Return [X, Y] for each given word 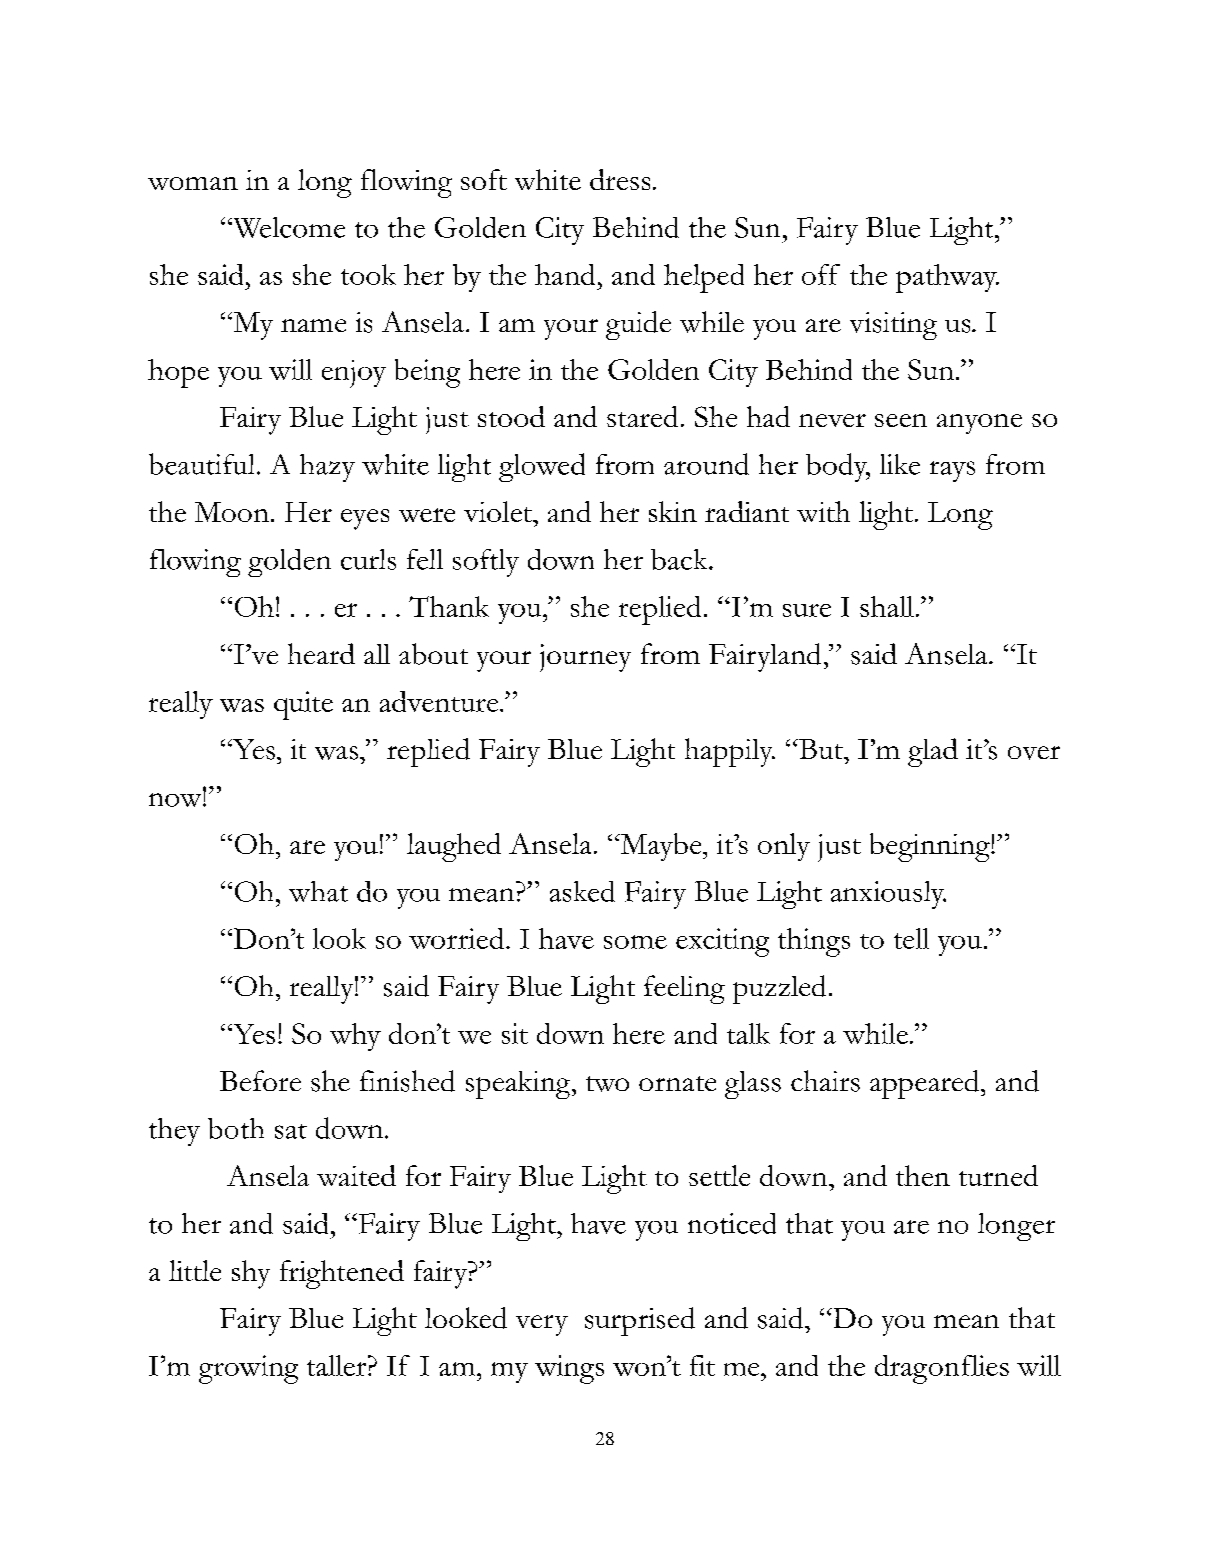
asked [582, 891]
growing [248, 1369]
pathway [947, 278]
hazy [327, 468]
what [318, 891]
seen [901, 420]
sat [291, 1131]
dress [620, 179]
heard [321, 653]
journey [585, 658]
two [607, 1084]
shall [887, 606]
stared [642, 416]
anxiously [888, 895]
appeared [926, 1084]
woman [193, 183]
